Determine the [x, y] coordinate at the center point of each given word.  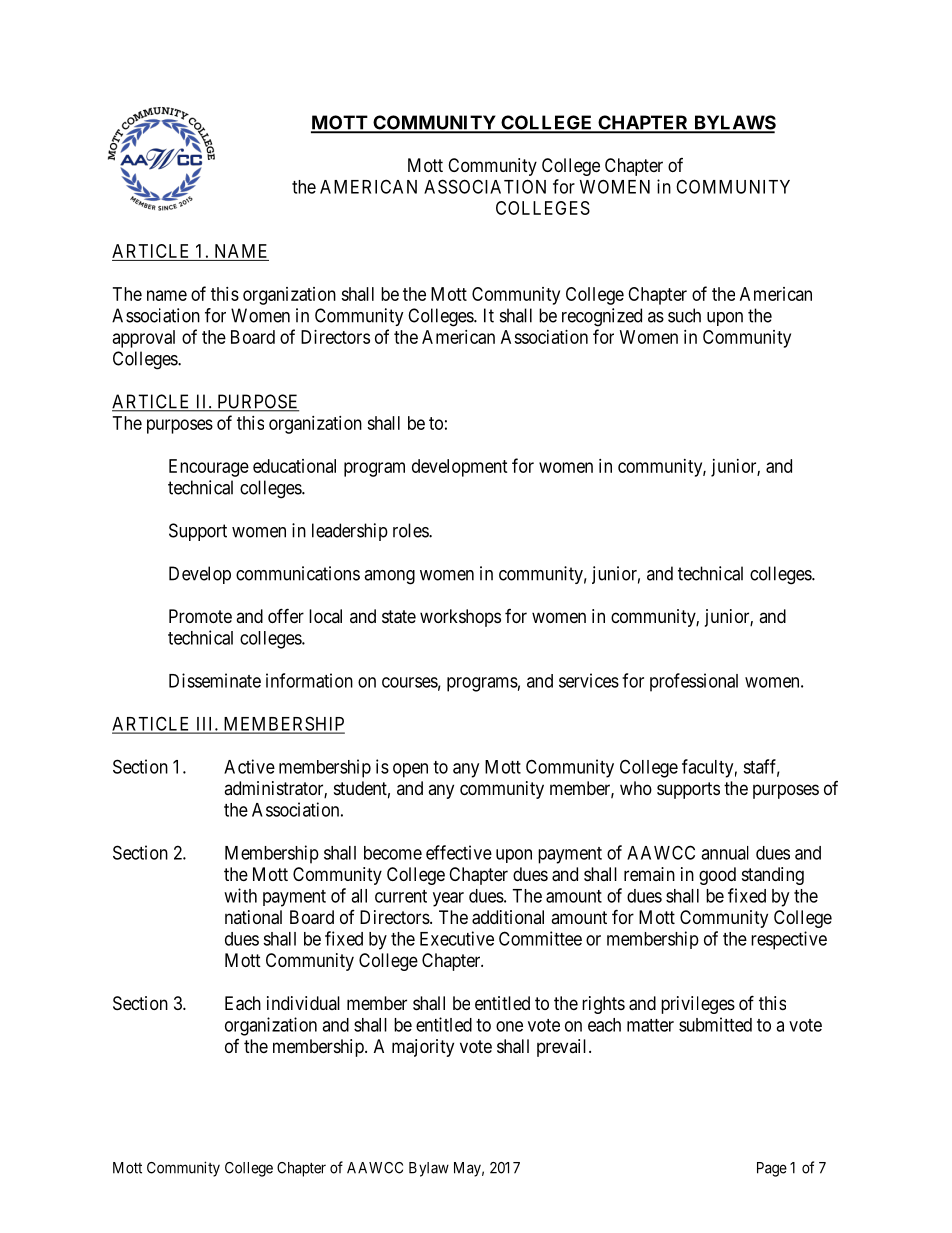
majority [423, 1048]
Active [249, 766]
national [253, 917]
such [684, 315]
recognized [602, 317]
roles [411, 530]
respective [789, 940]
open [410, 770]
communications [298, 573]
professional [694, 682]
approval [144, 339]
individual [303, 1003]
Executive [457, 938]
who [636, 788]
